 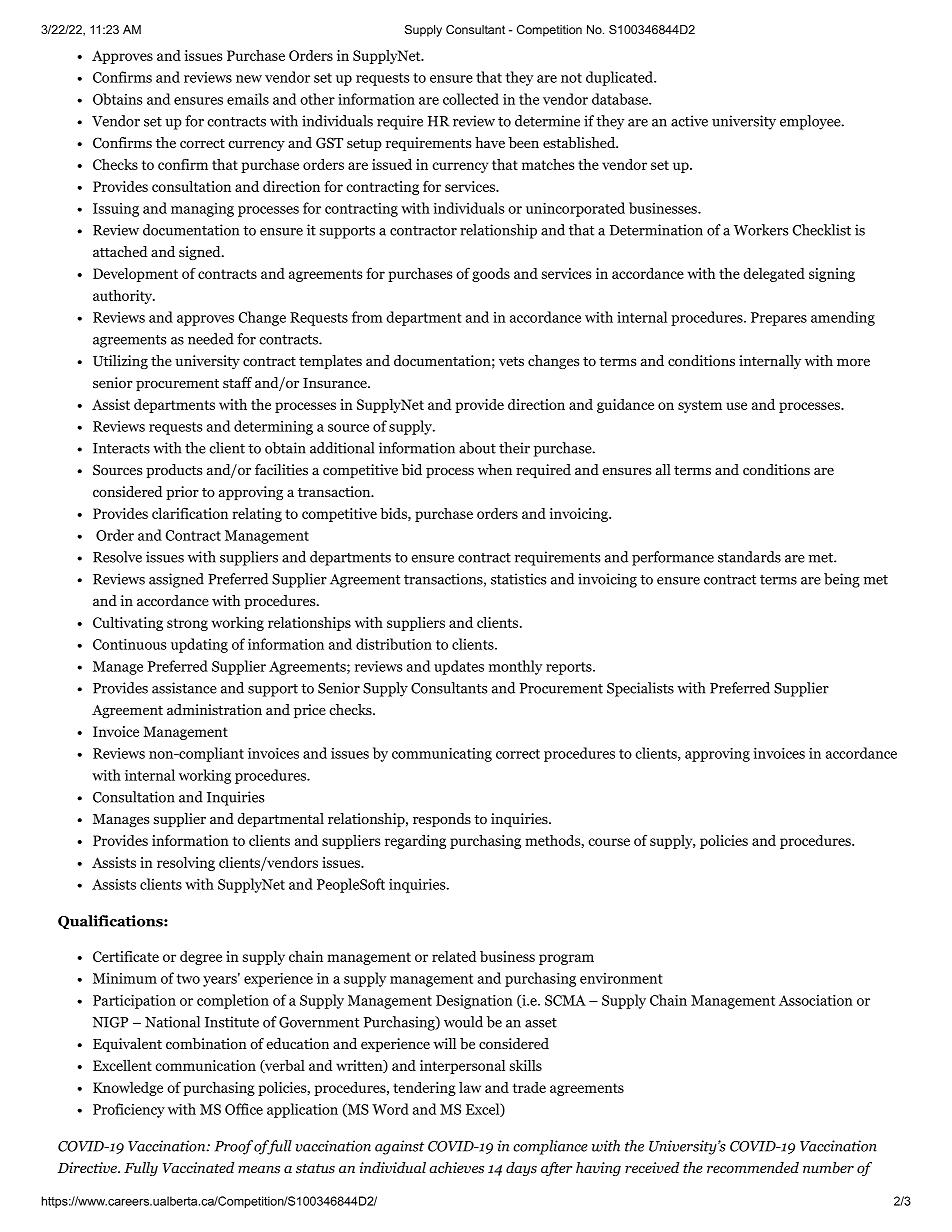 I want to click on products, so click(x=174, y=471).
